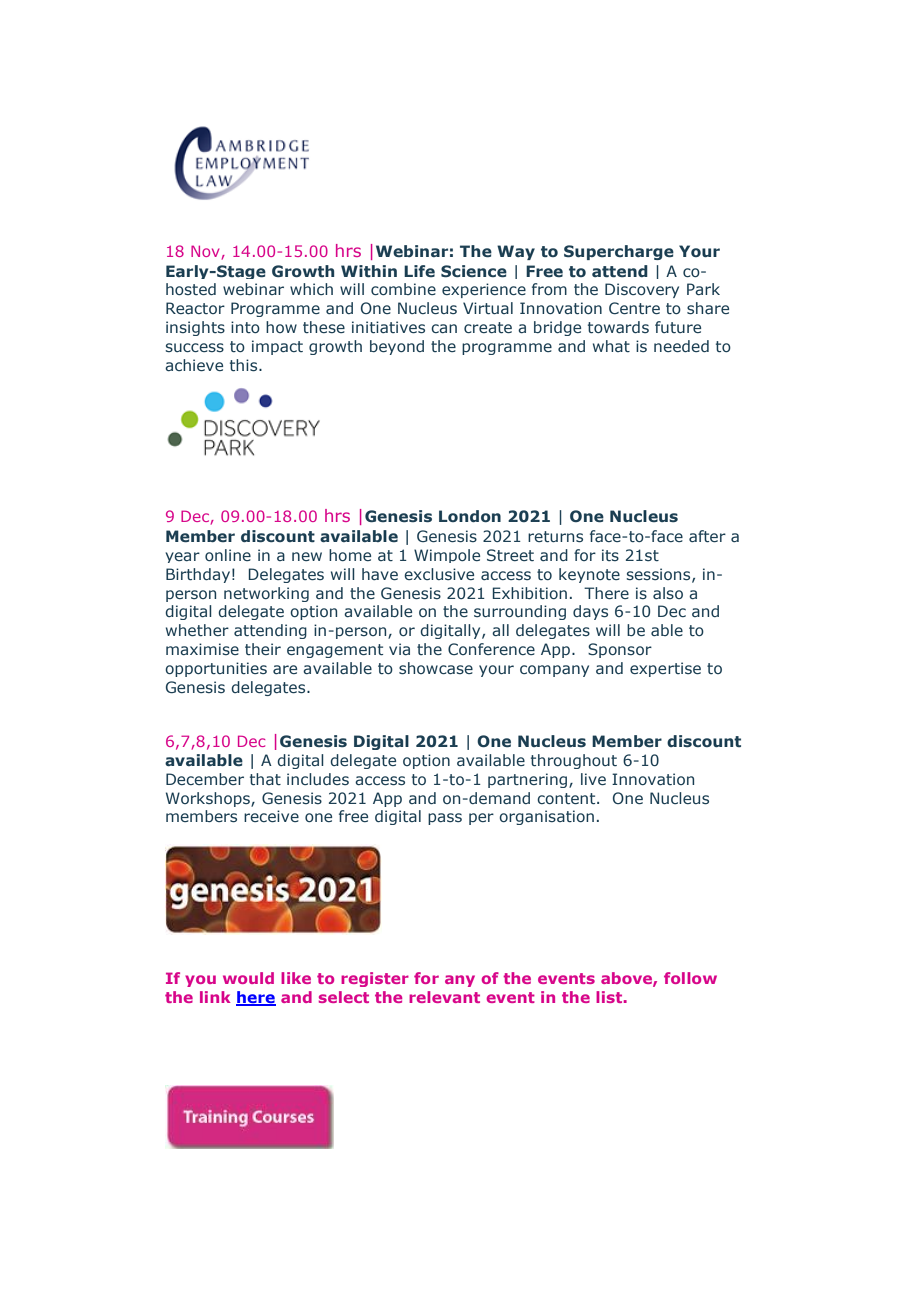 This screenshot has width=924, height=1308. I want to click on live, so click(593, 779).
